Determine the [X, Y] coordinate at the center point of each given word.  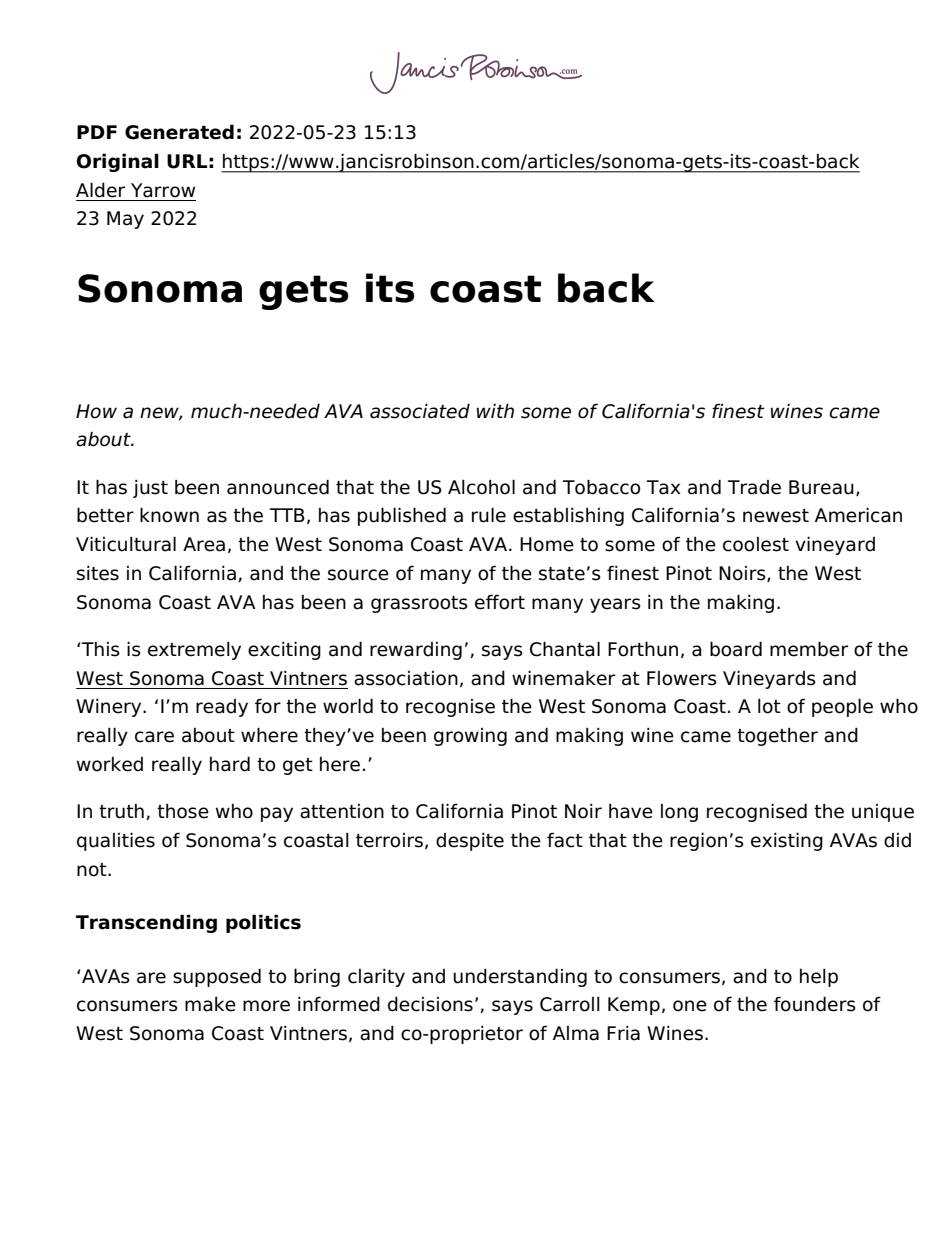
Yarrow [163, 190]
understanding [520, 977]
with [495, 410]
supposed [217, 977]
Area [204, 544]
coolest [756, 544]
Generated [179, 132]
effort [500, 602]
